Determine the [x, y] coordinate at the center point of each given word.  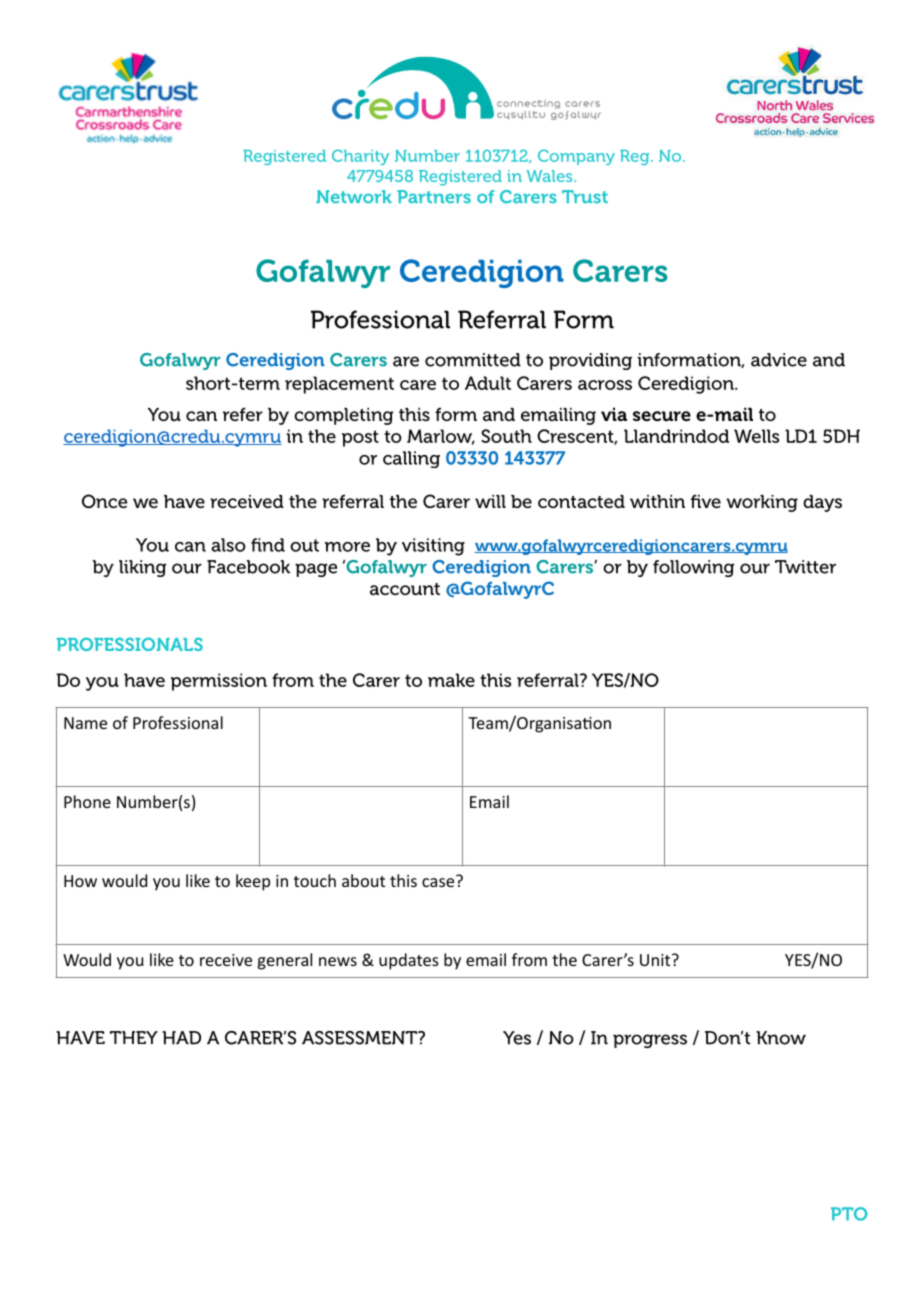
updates [409, 961]
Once [104, 501]
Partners [434, 197]
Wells [756, 436]
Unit [656, 960]
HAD [181, 1038]
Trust [585, 197]
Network [354, 196]
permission [219, 682]
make [451, 680]
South [506, 436]
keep [253, 882]
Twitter [805, 567]
